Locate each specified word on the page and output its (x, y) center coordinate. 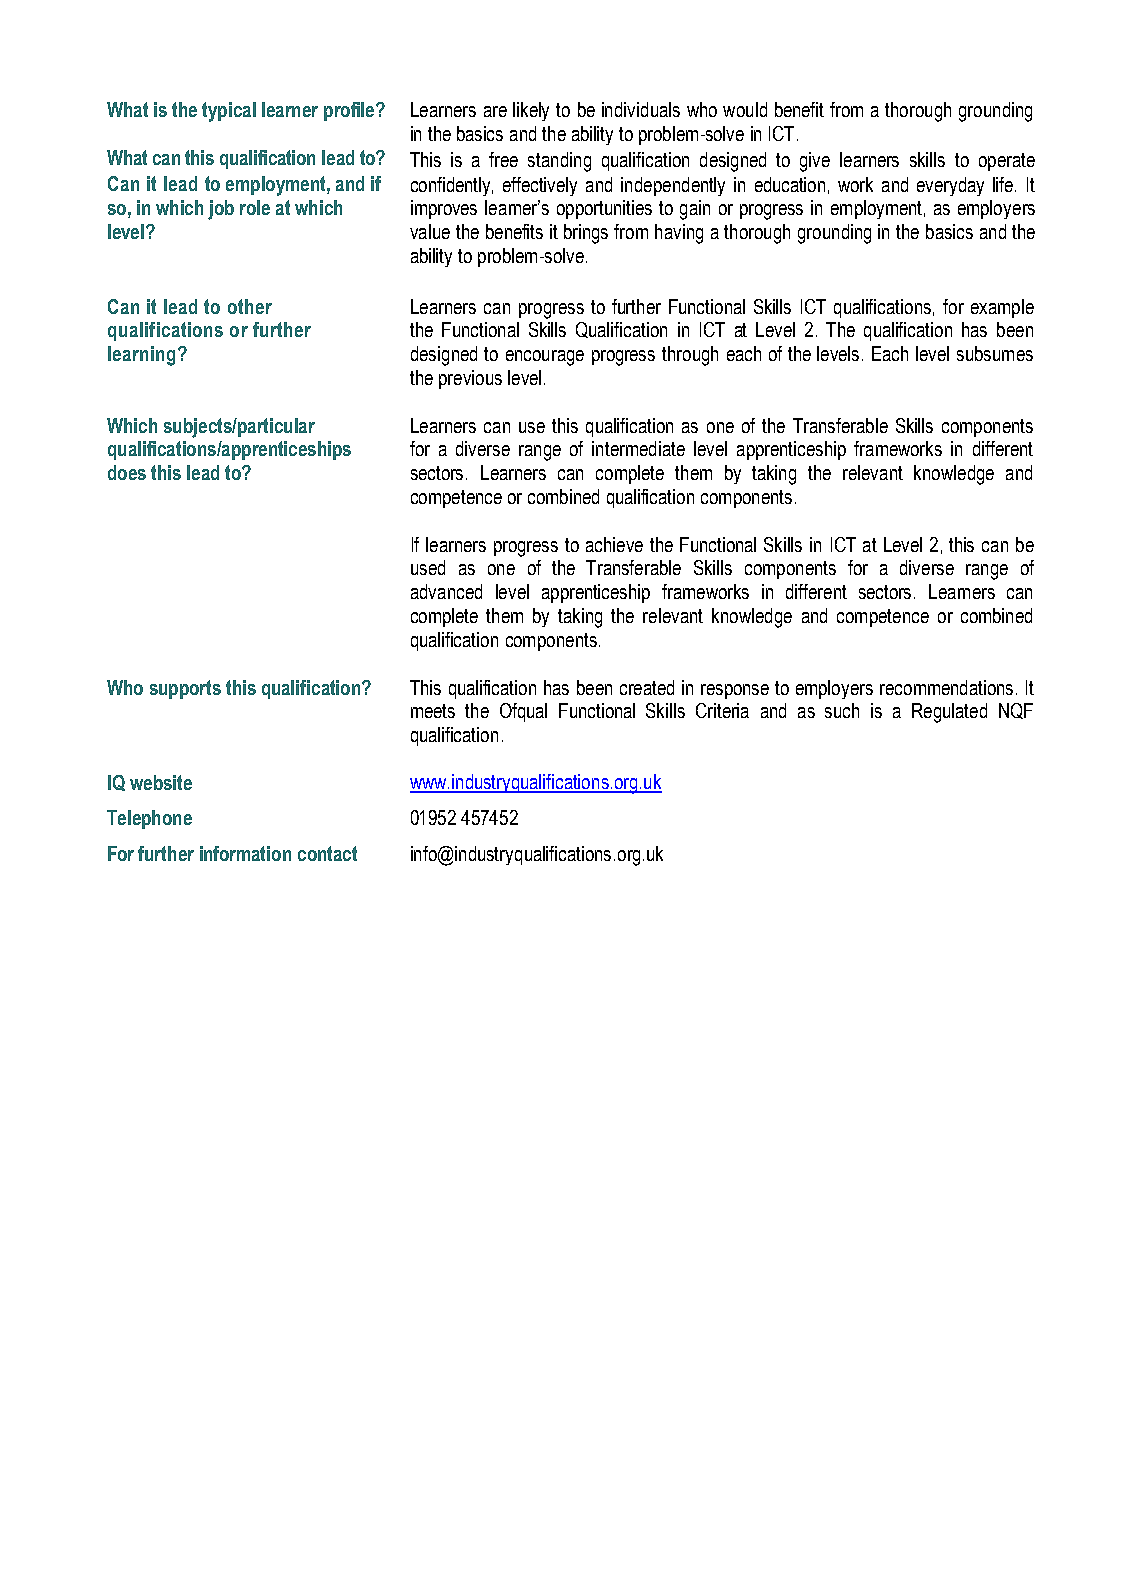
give (815, 162)
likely (531, 111)
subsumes (995, 353)
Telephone (149, 819)
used (428, 567)
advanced (446, 591)
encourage (545, 358)
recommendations (946, 687)
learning (141, 356)
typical (229, 112)
